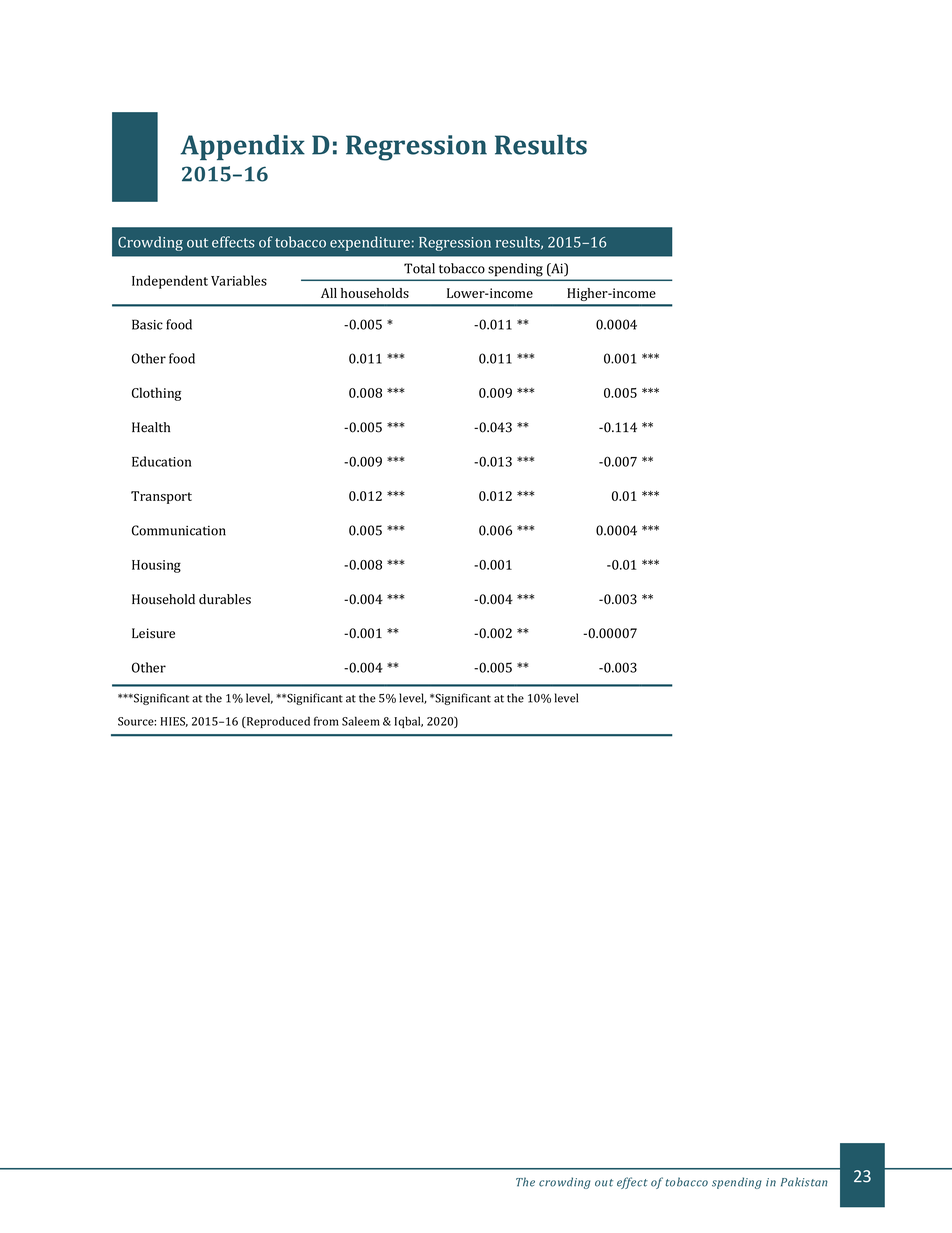 Image resolution: width=952 pixels, height=1233 pixels. What do you see at coordinates (243, 147) in the page?
I see `Appendix` at bounding box center [243, 147].
